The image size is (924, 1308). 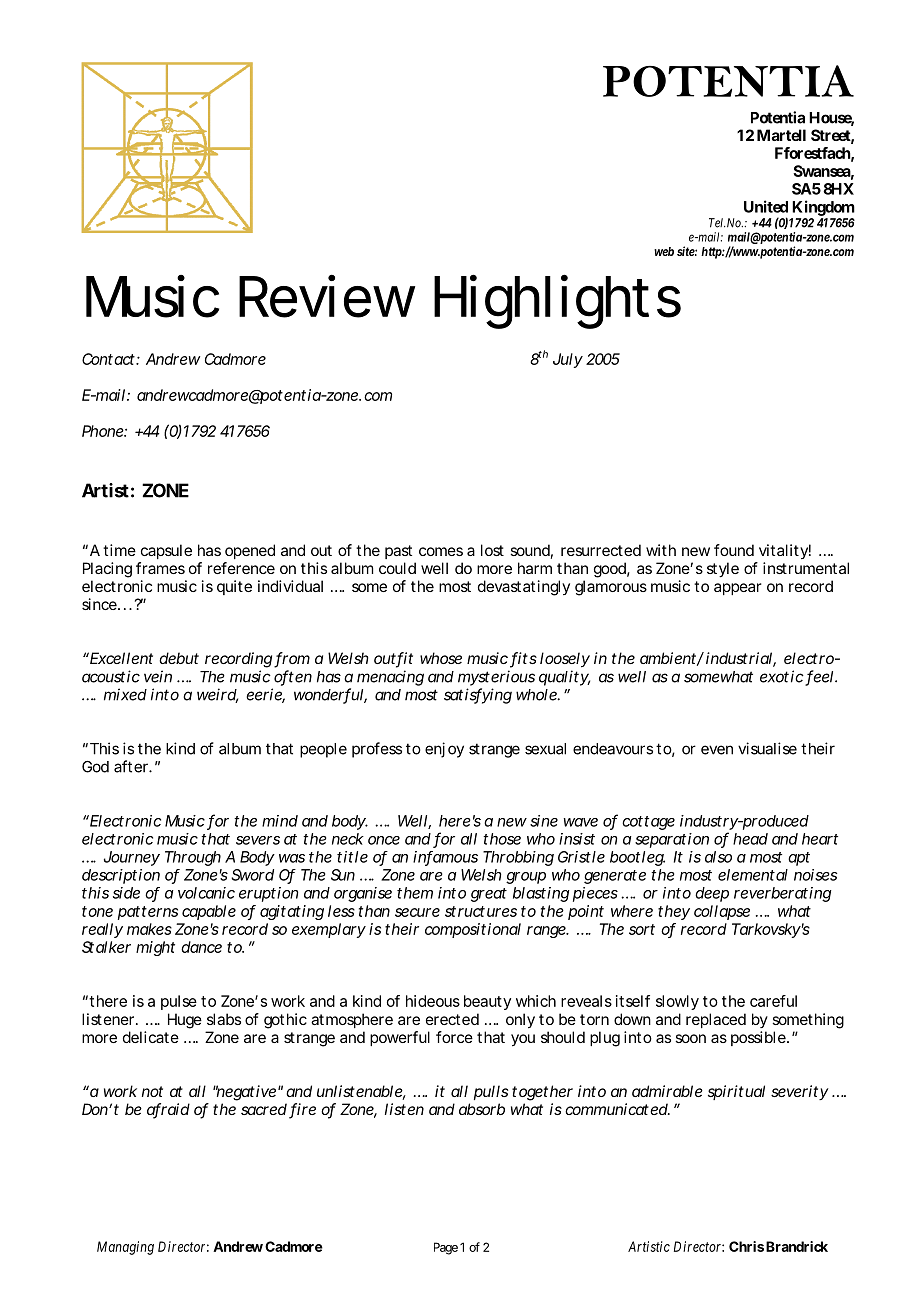 I want to click on Managing, so click(x=125, y=1248).
